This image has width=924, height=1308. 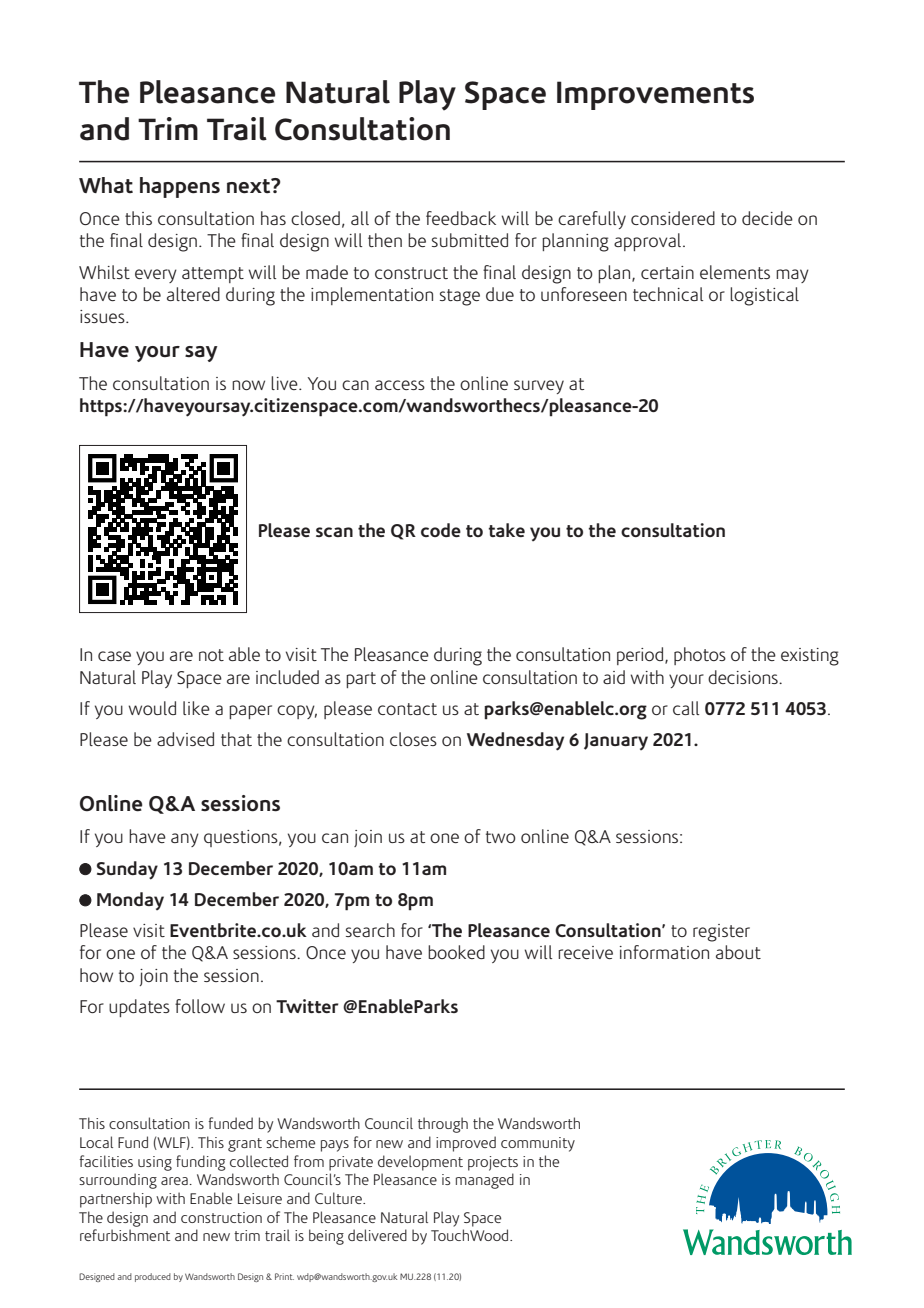 What do you see at coordinates (461, 218) in the image?
I see `feedback` at bounding box center [461, 218].
